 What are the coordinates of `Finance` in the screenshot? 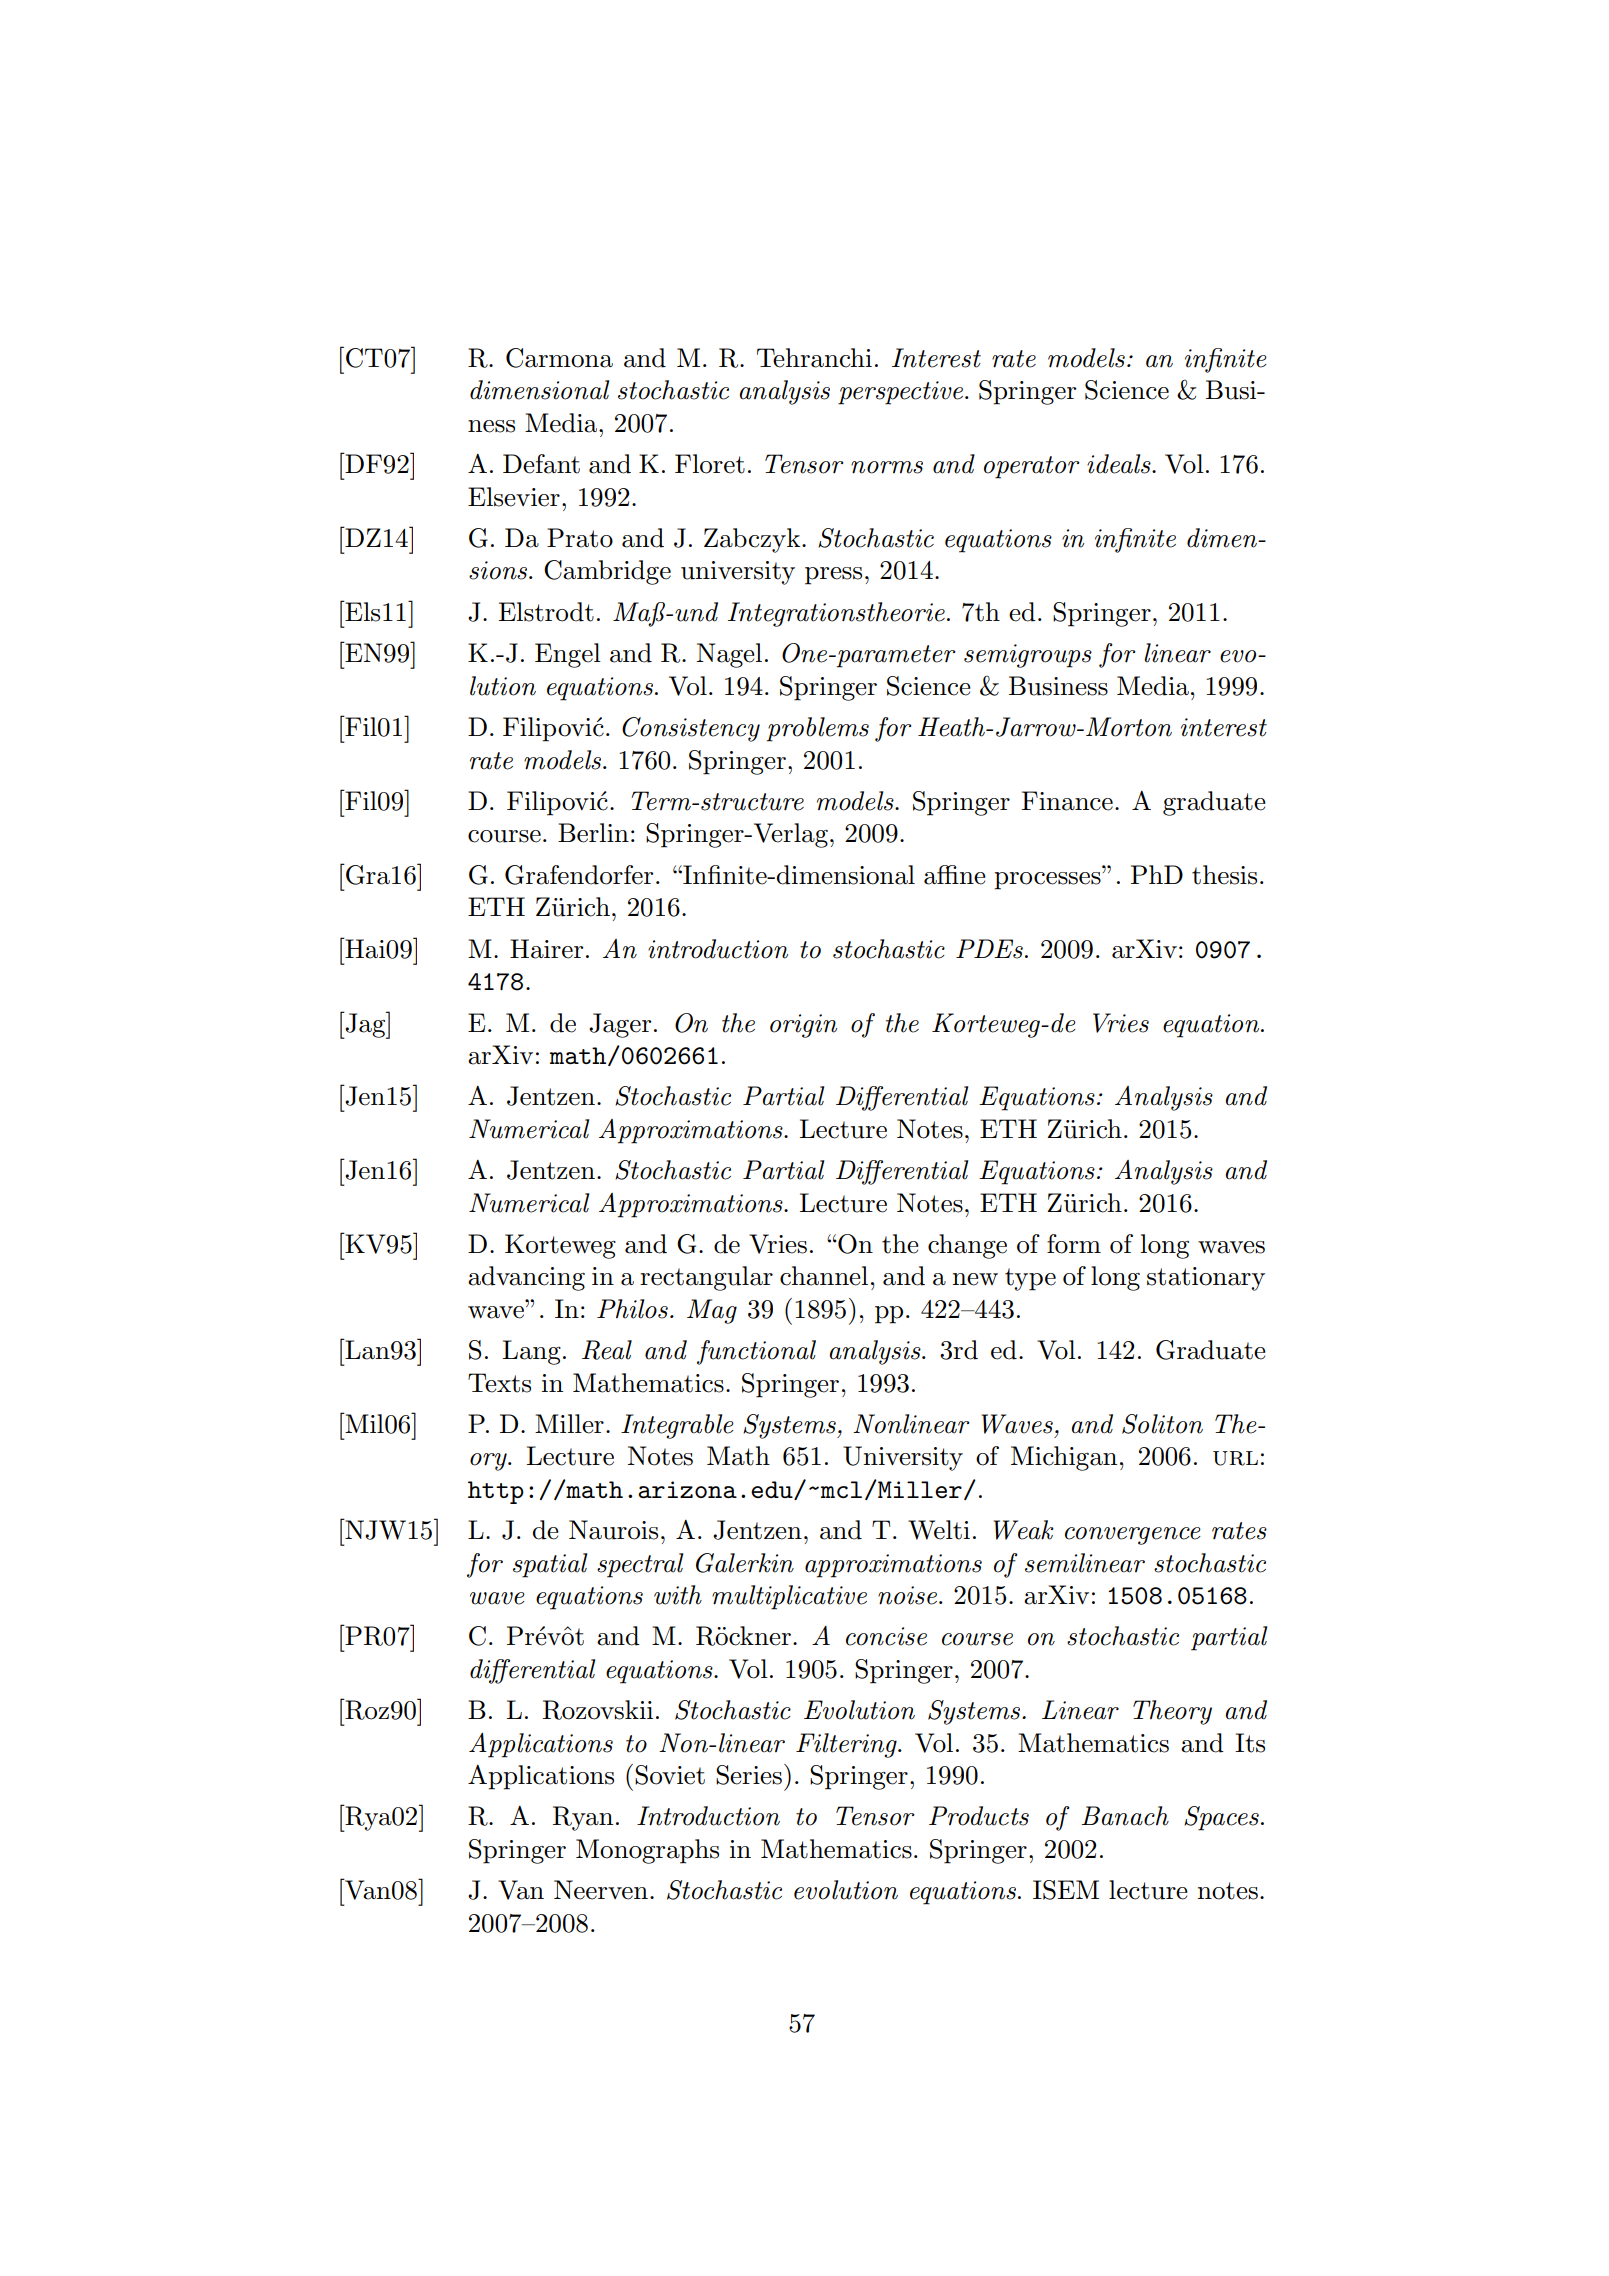 It's located at (1067, 801).
